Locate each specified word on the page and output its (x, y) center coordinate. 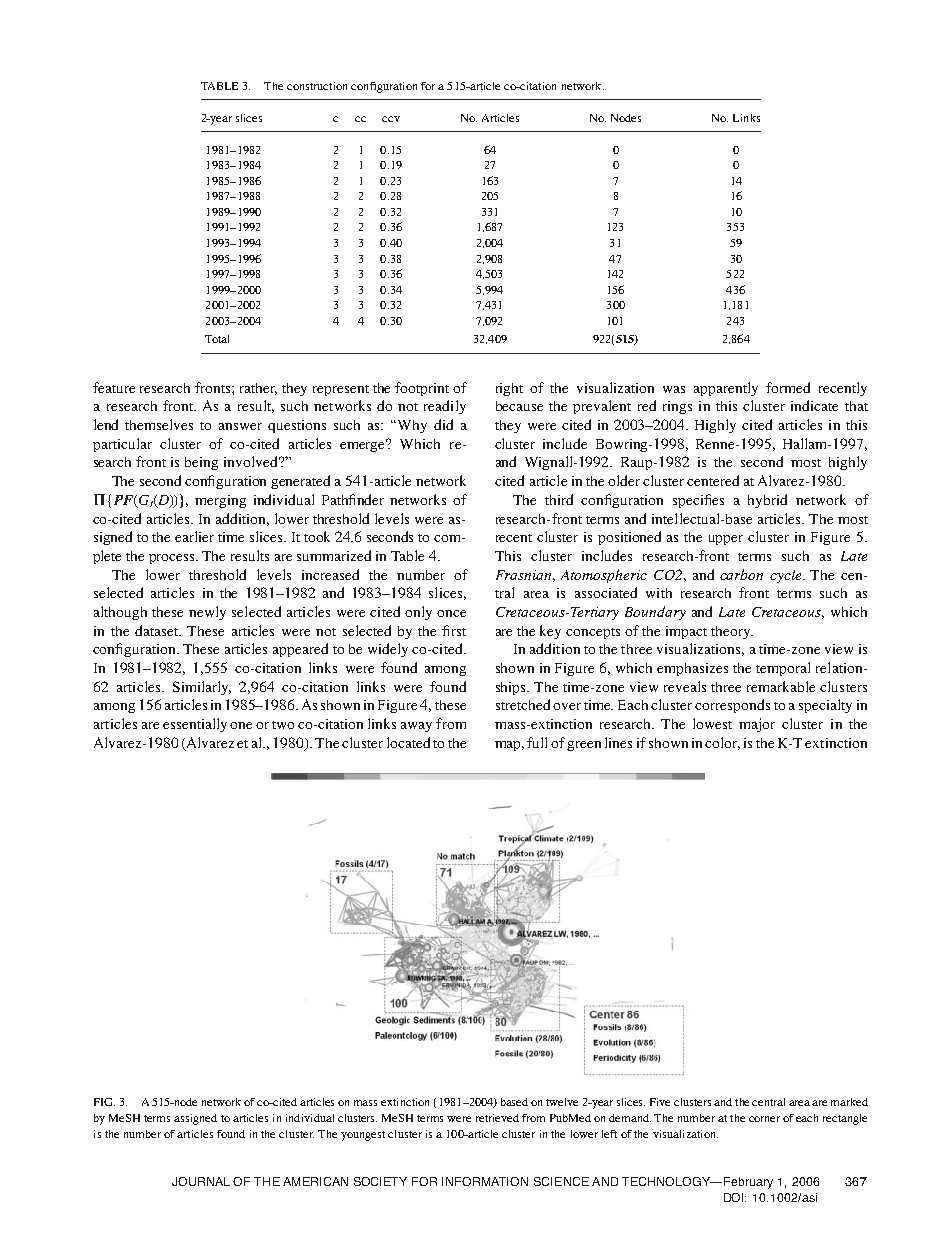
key (550, 632)
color (722, 743)
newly (207, 613)
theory (732, 632)
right (509, 389)
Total (217, 339)
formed (788, 387)
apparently (726, 389)
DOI (735, 1197)
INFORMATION (485, 1181)
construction (317, 86)
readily (445, 407)
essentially (195, 725)
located (408, 742)
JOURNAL (201, 1181)
